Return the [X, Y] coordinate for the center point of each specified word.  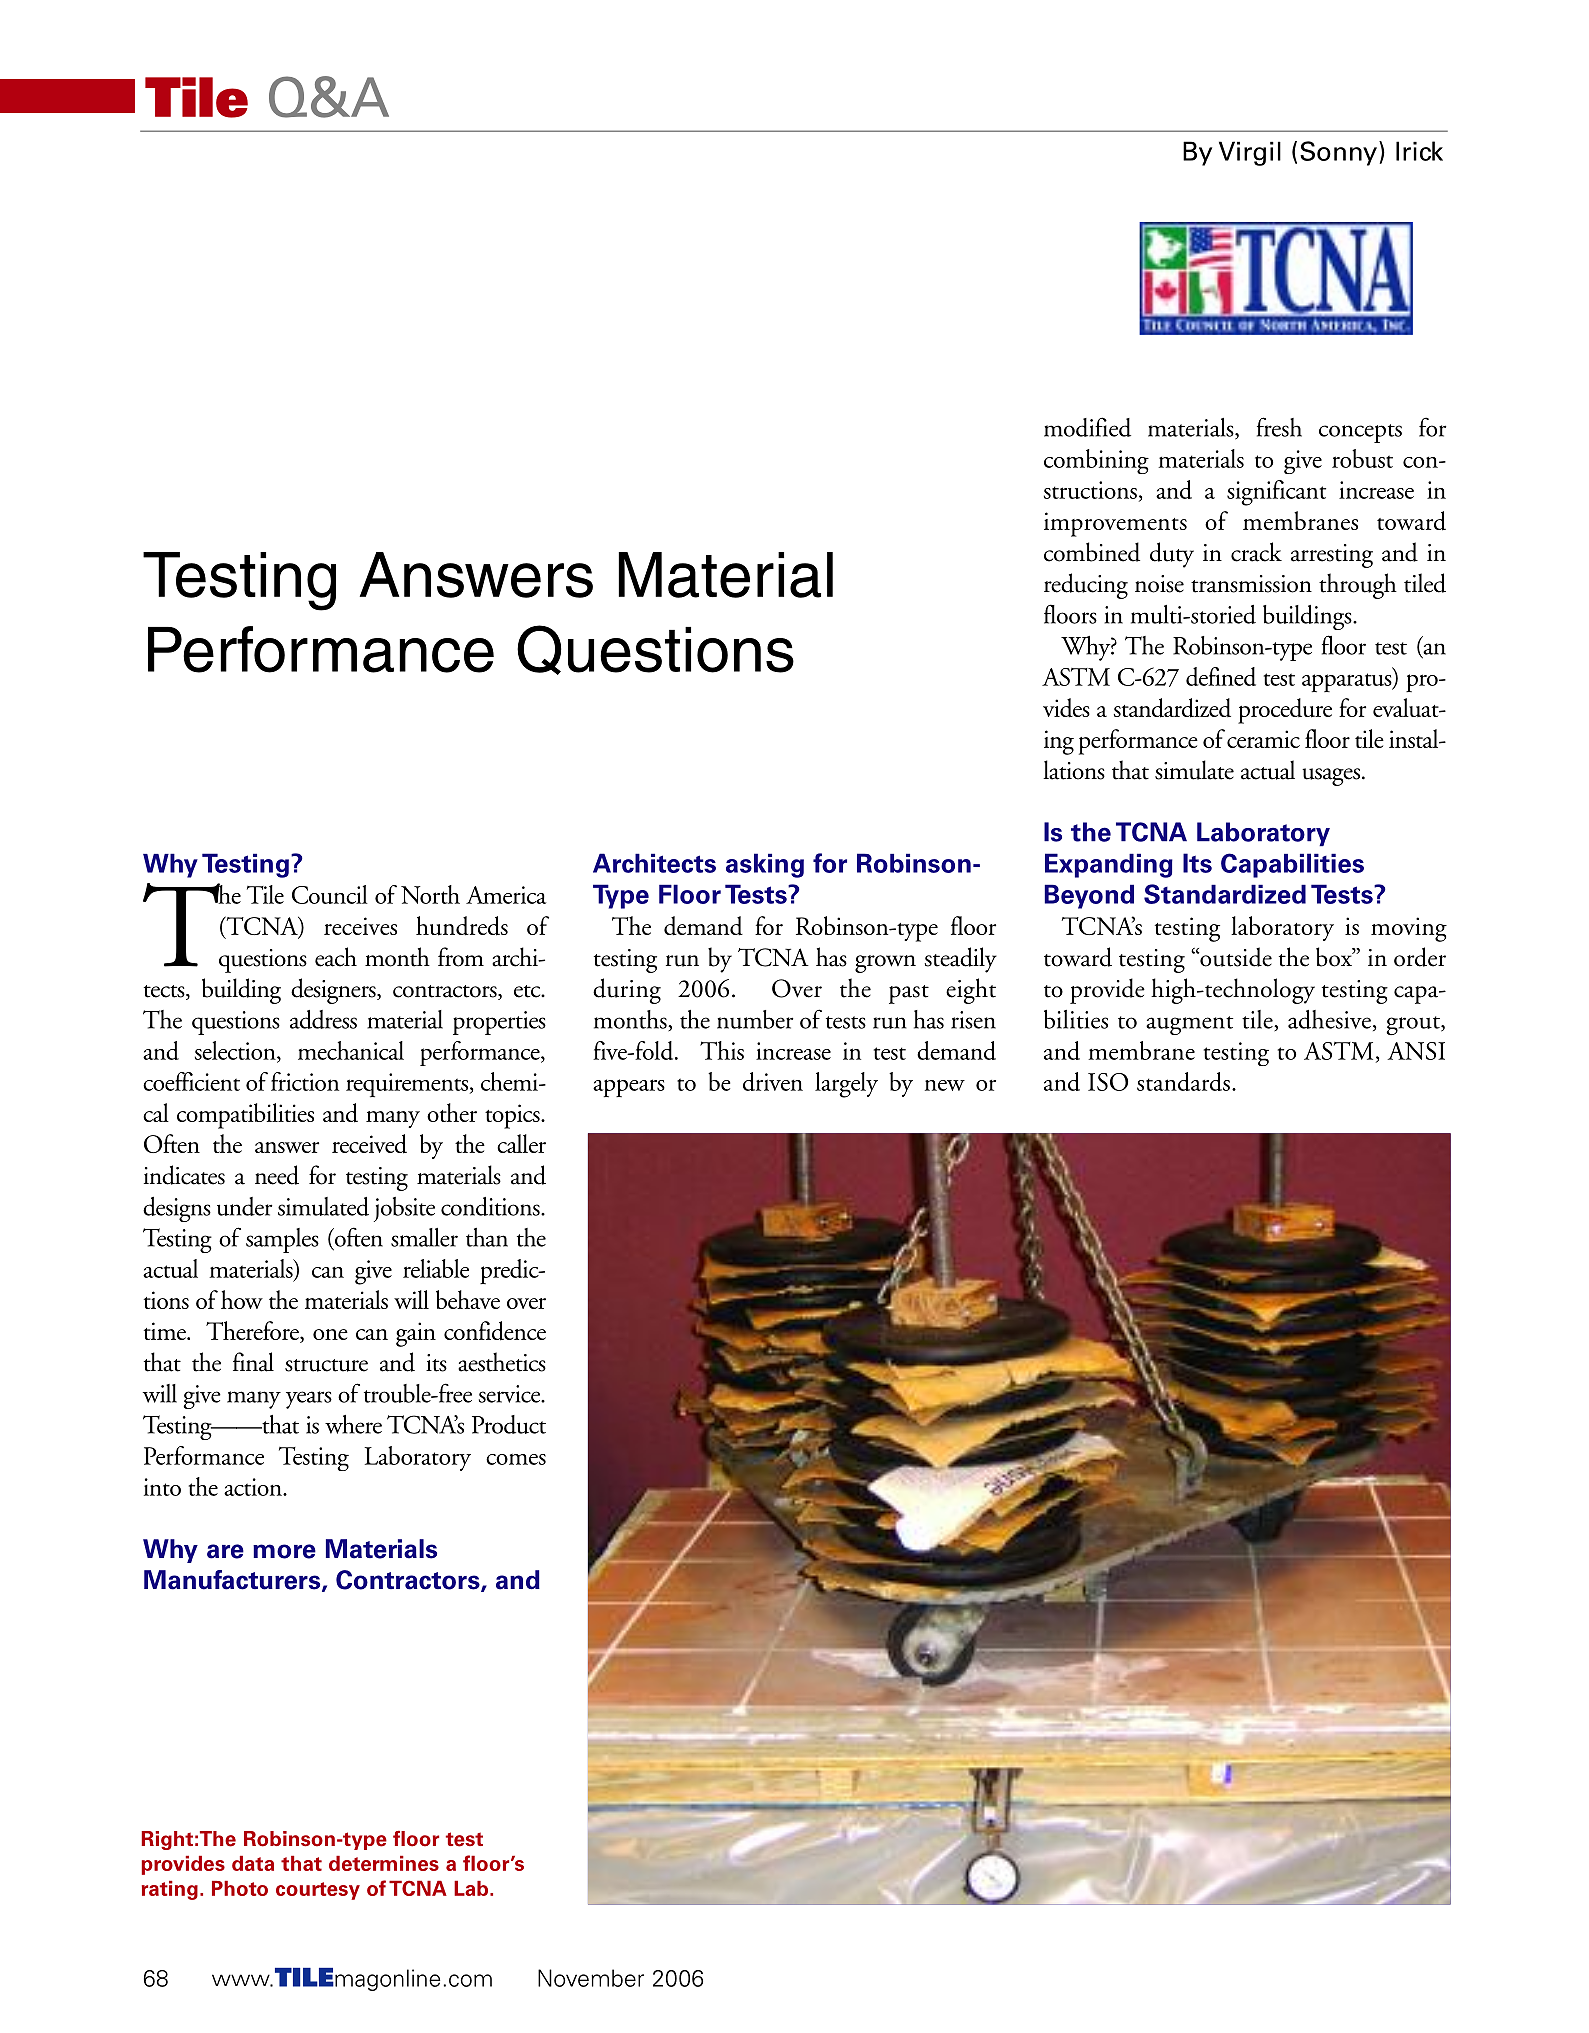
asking [765, 865]
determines [384, 1863]
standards [1183, 1081]
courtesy [318, 1891]
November [591, 1978]
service [510, 1394]
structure [326, 1365]
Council [330, 894]
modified [1087, 427]
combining [1096, 461]
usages [1331, 777]
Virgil [1250, 153]
